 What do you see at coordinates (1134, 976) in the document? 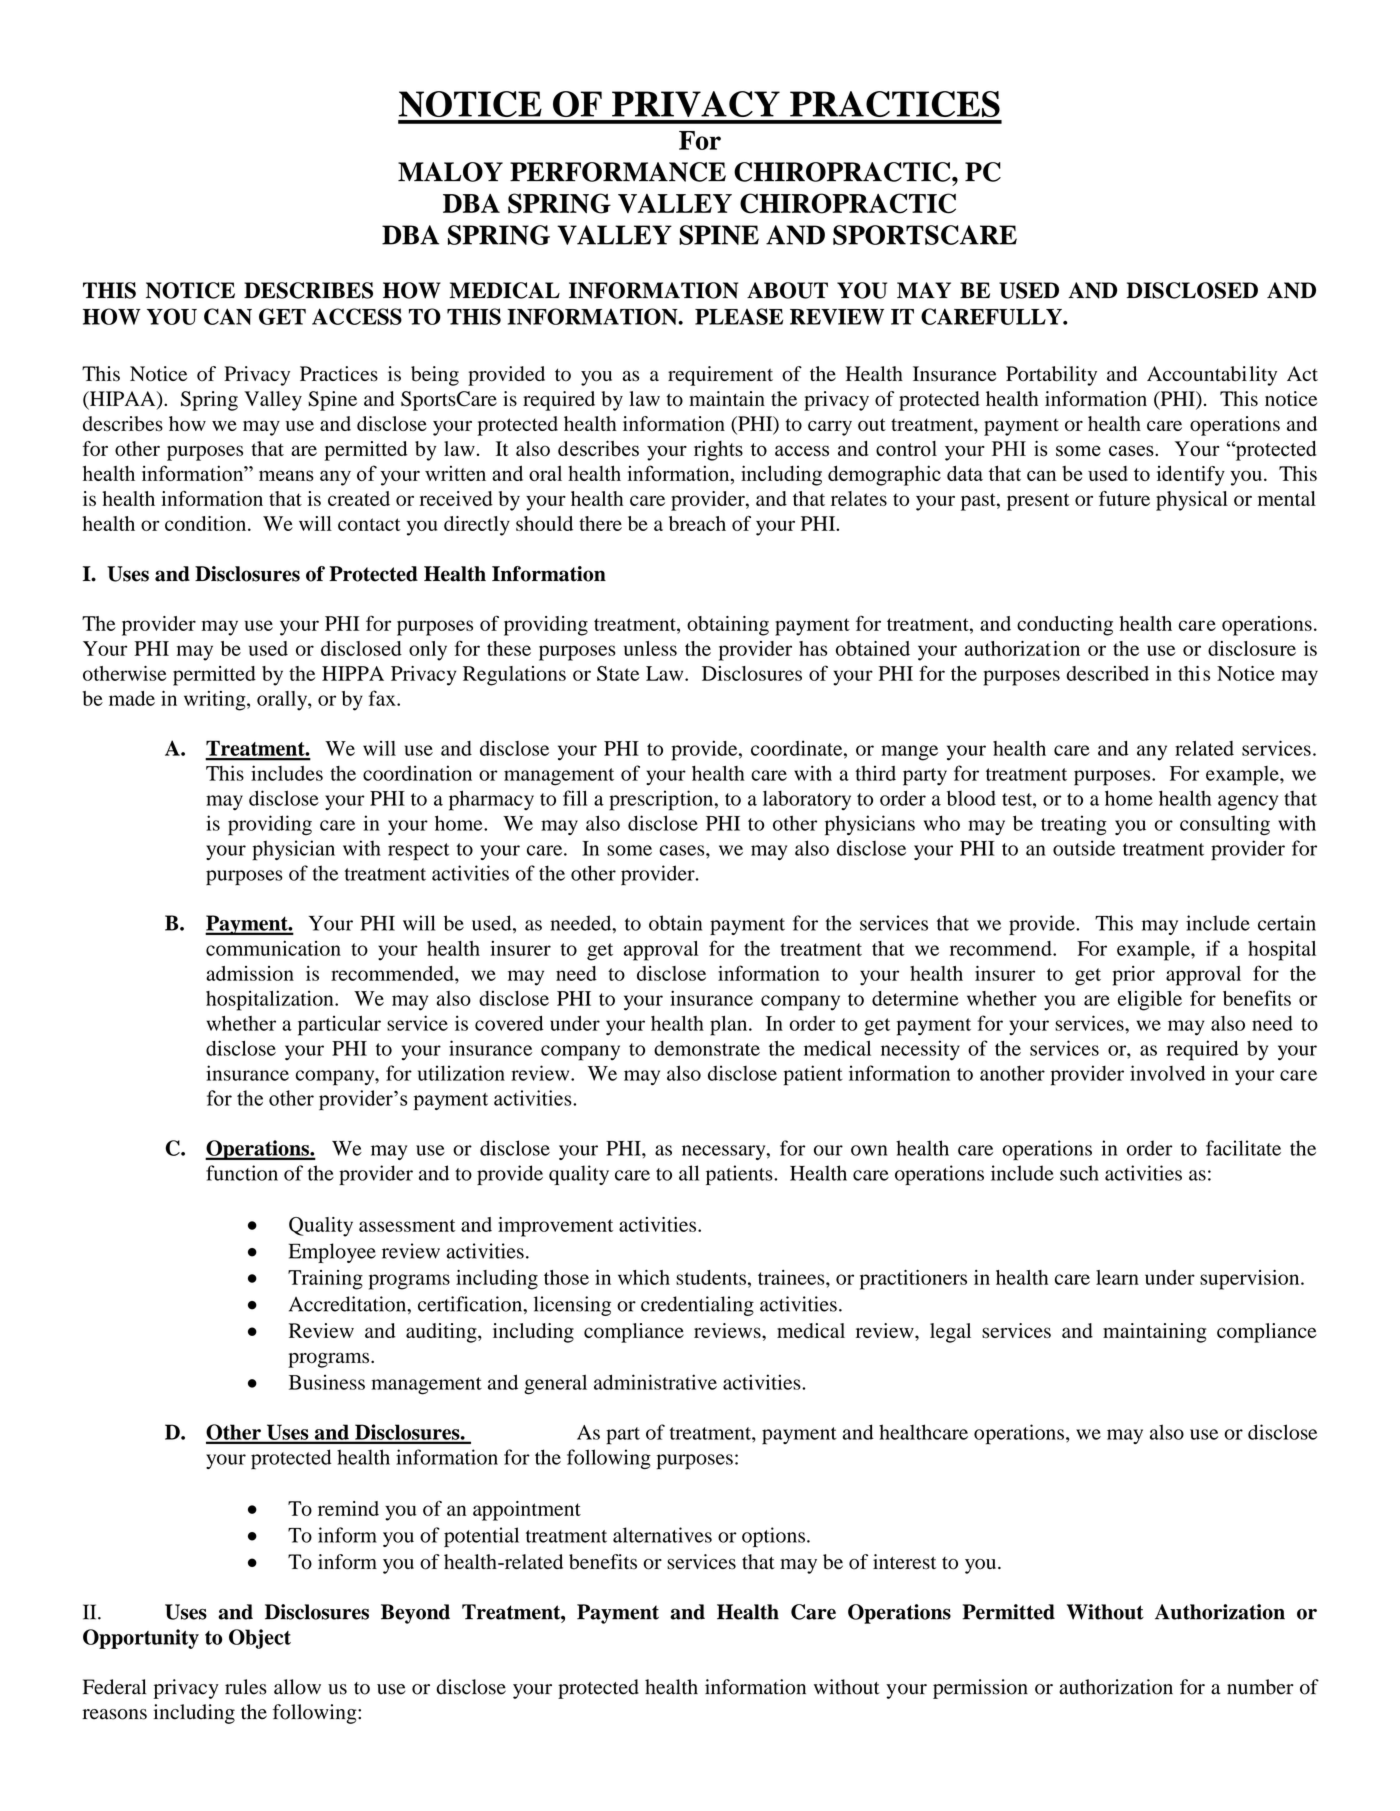
I see `prior` at bounding box center [1134, 976].
